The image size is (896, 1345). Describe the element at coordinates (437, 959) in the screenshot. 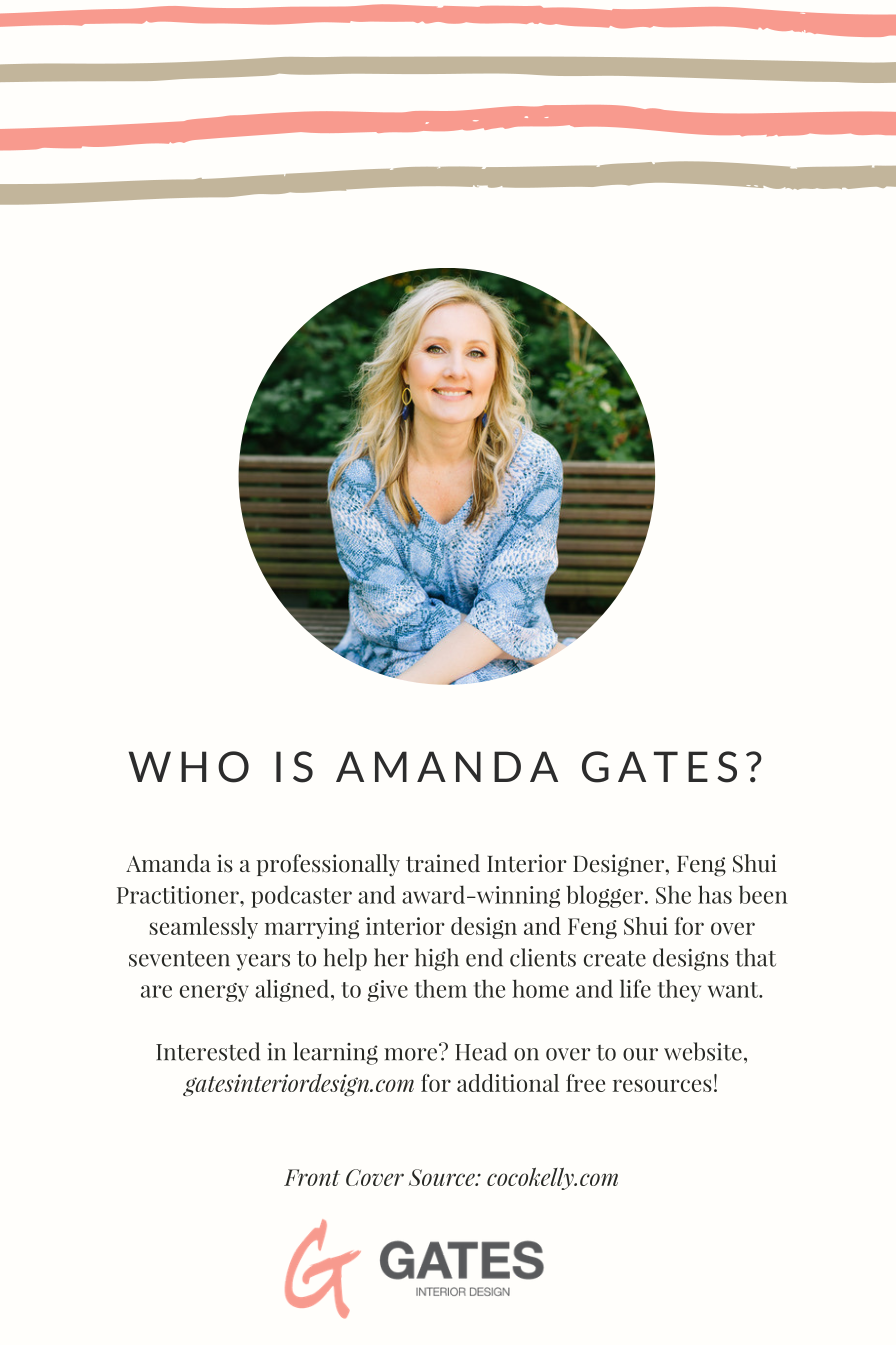

I see `high` at that location.
